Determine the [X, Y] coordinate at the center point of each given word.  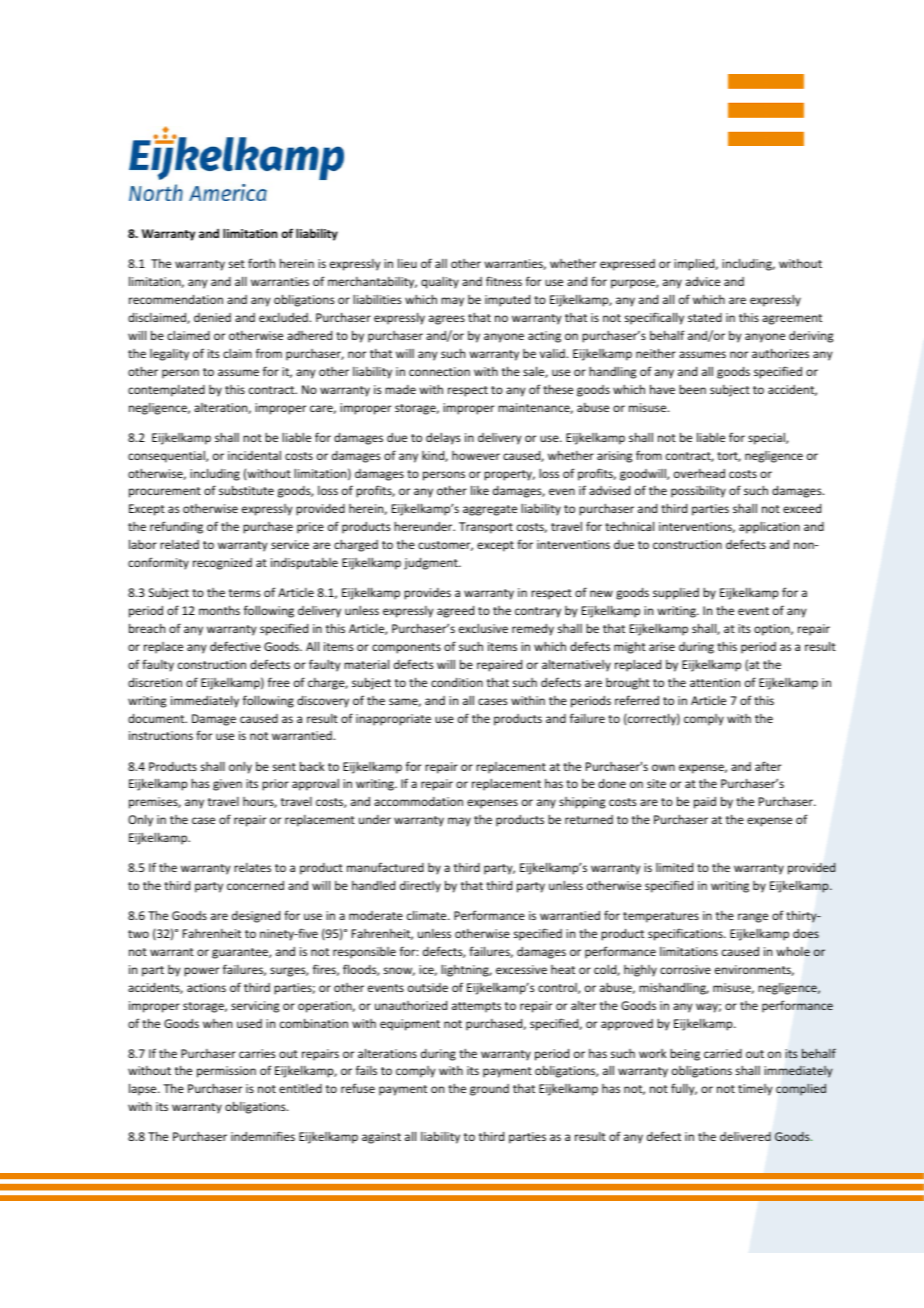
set [237, 264]
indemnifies [263, 1136]
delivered [745, 1136]
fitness [504, 281]
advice [703, 281]
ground [489, 1090]
